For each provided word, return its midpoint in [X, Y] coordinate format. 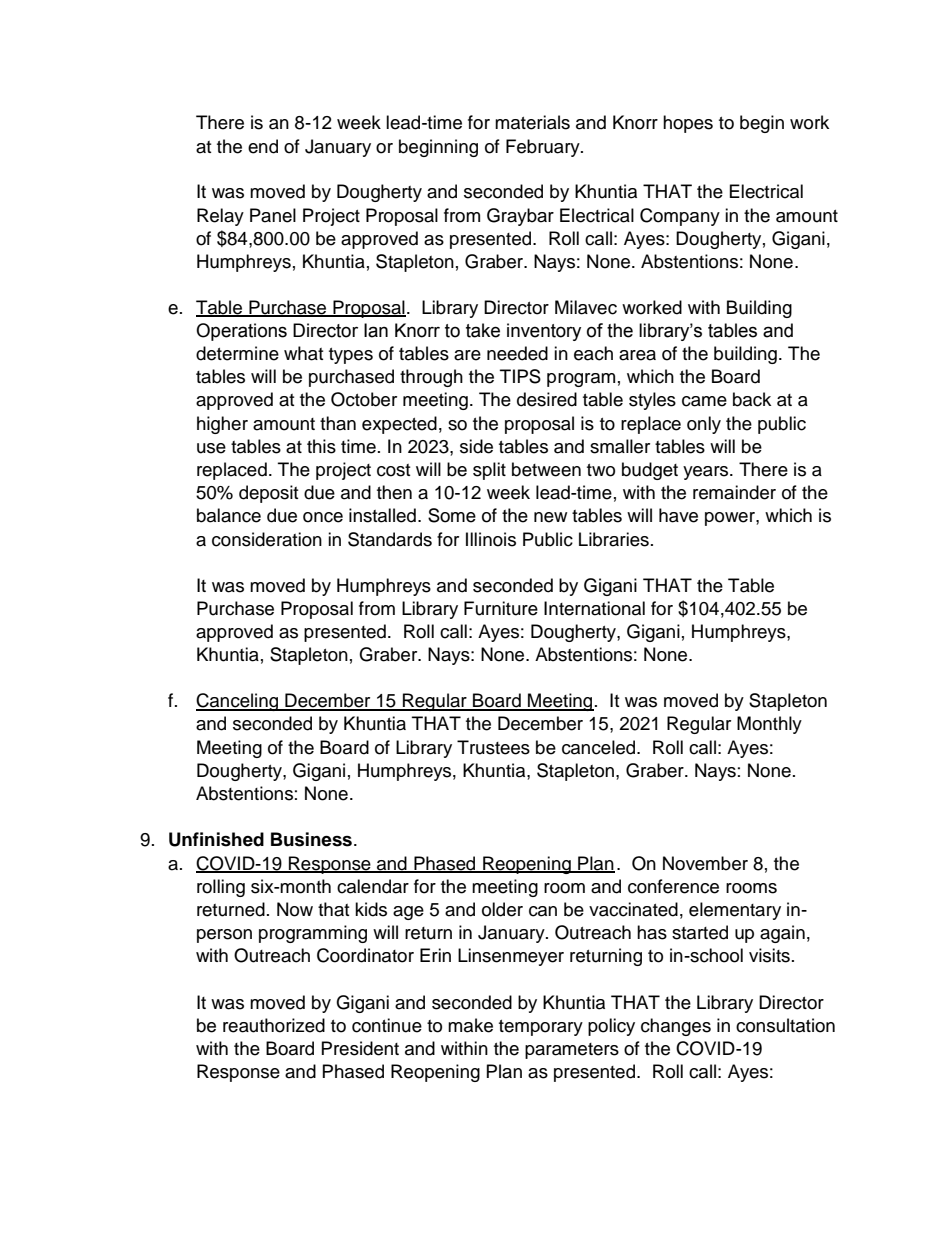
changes [676, 1027]
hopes [688, 124]
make [470, 1025]
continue [387, 1025]
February [544, 148]
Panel [273, 215]
